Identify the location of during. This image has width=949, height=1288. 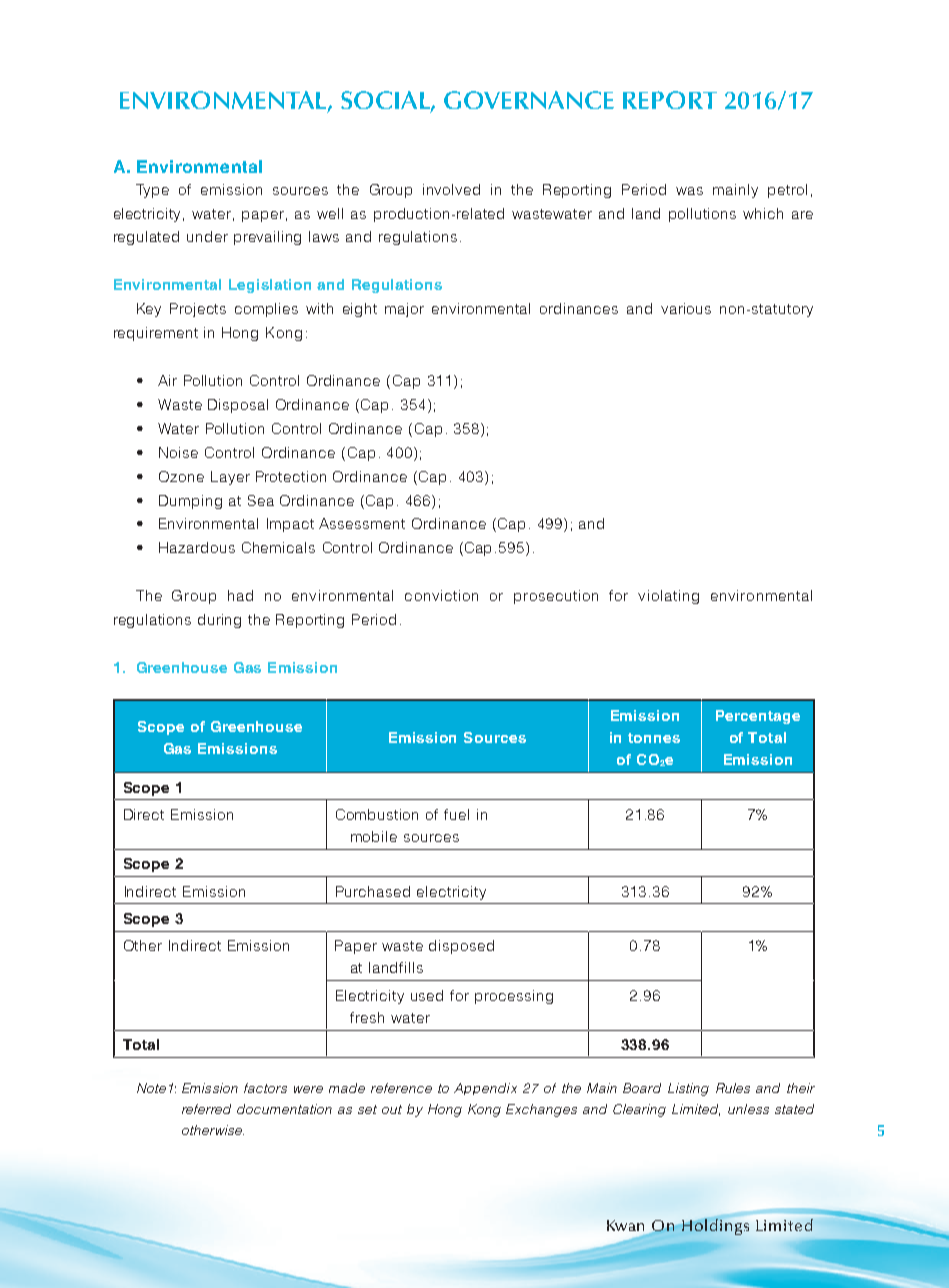
(219, 621).
